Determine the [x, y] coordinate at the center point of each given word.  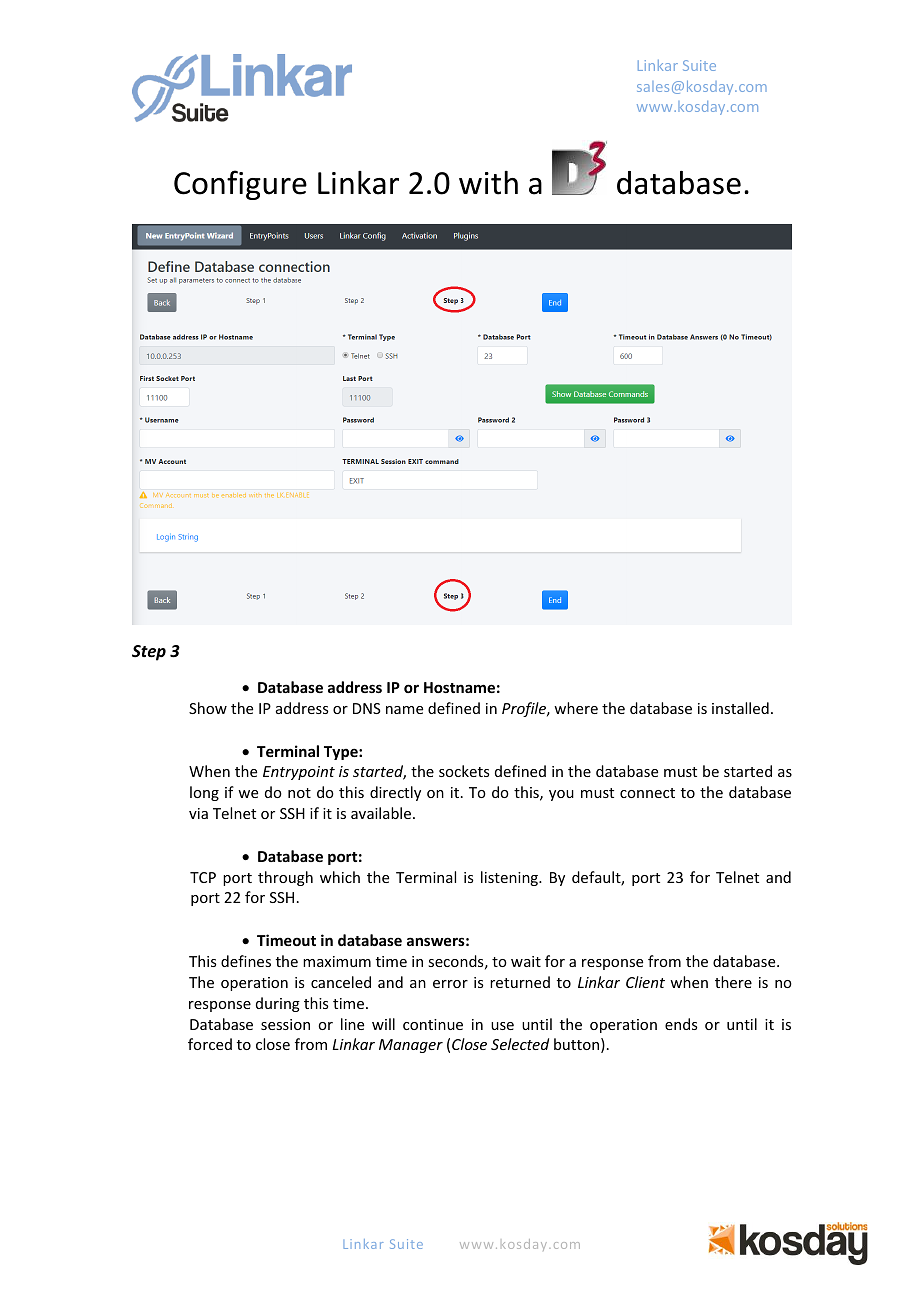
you [561, 795]
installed [740, 708]
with [488, 183]
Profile [525, 709]
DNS [367, 708]
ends [681, 1024]
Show [208, 708]
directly [395, 793]
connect [647, 793]
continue [433, 1024]
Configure [240, 185]
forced [210, 1044]
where [576, 708]
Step [149, 653]
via [198, 813]
